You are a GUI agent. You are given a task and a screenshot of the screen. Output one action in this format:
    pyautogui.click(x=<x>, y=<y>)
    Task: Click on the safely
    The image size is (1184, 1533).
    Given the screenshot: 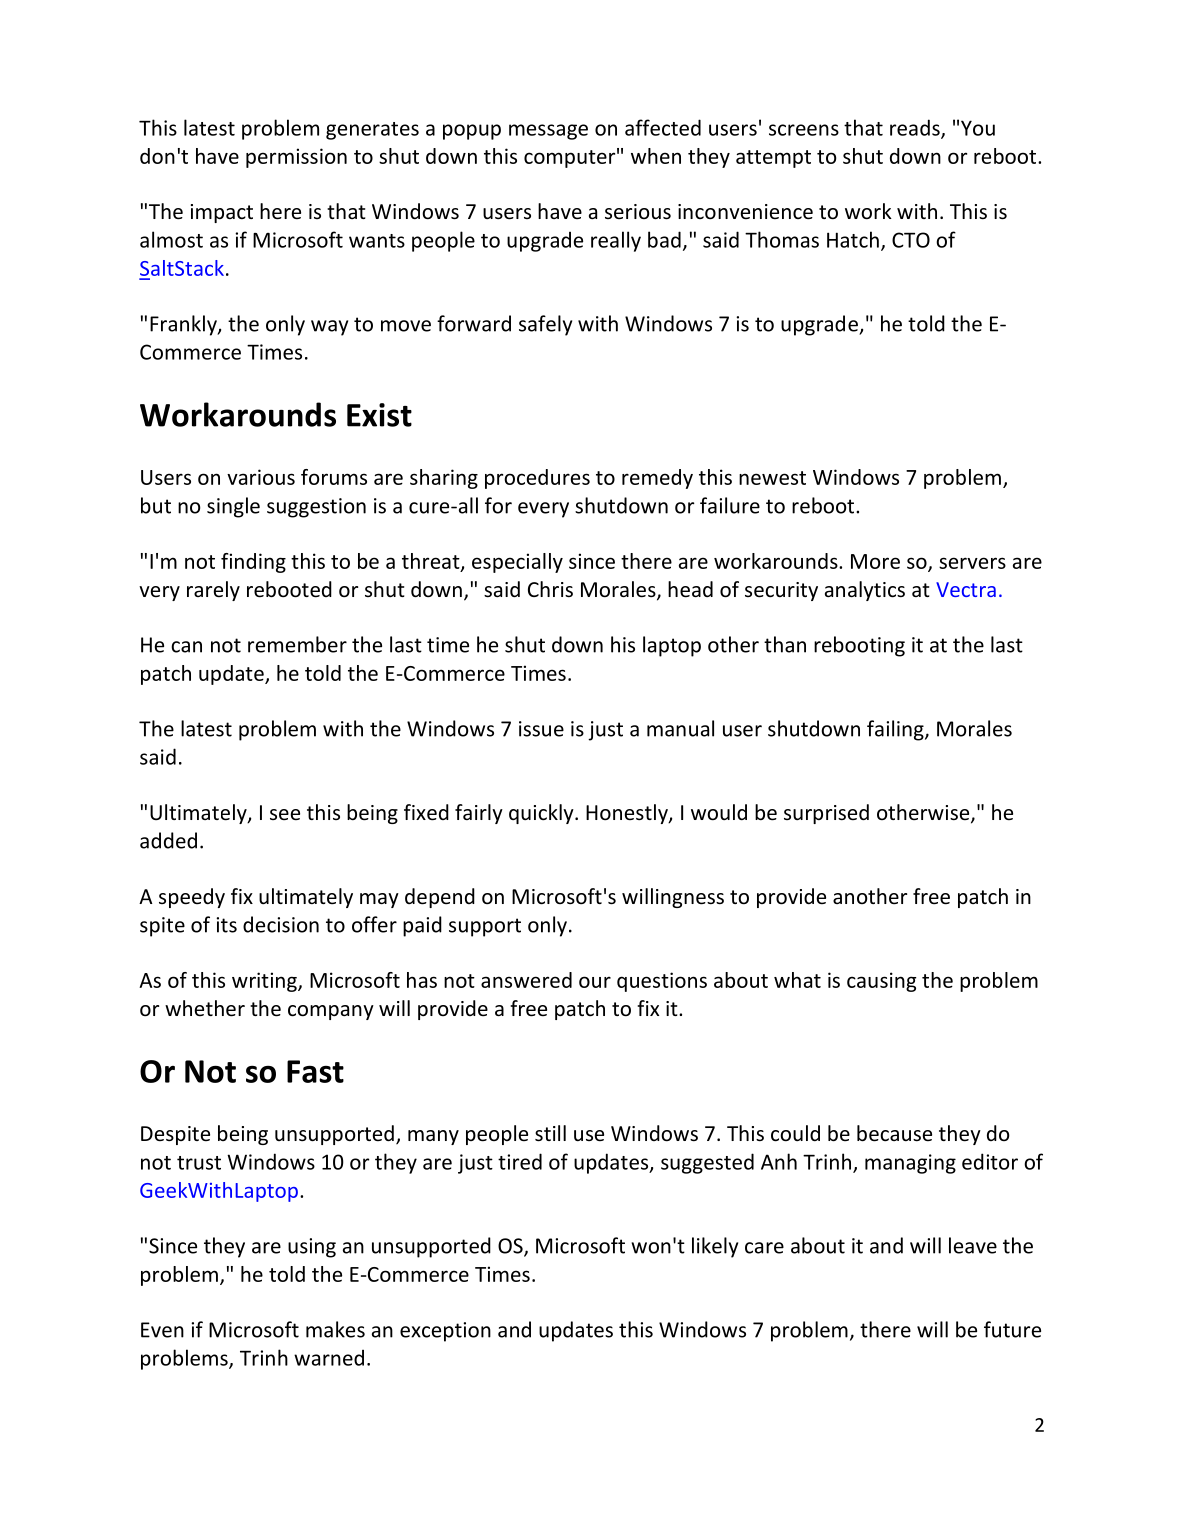 What is the action you would take?
    pyautogui.click(x=545, y=325)
